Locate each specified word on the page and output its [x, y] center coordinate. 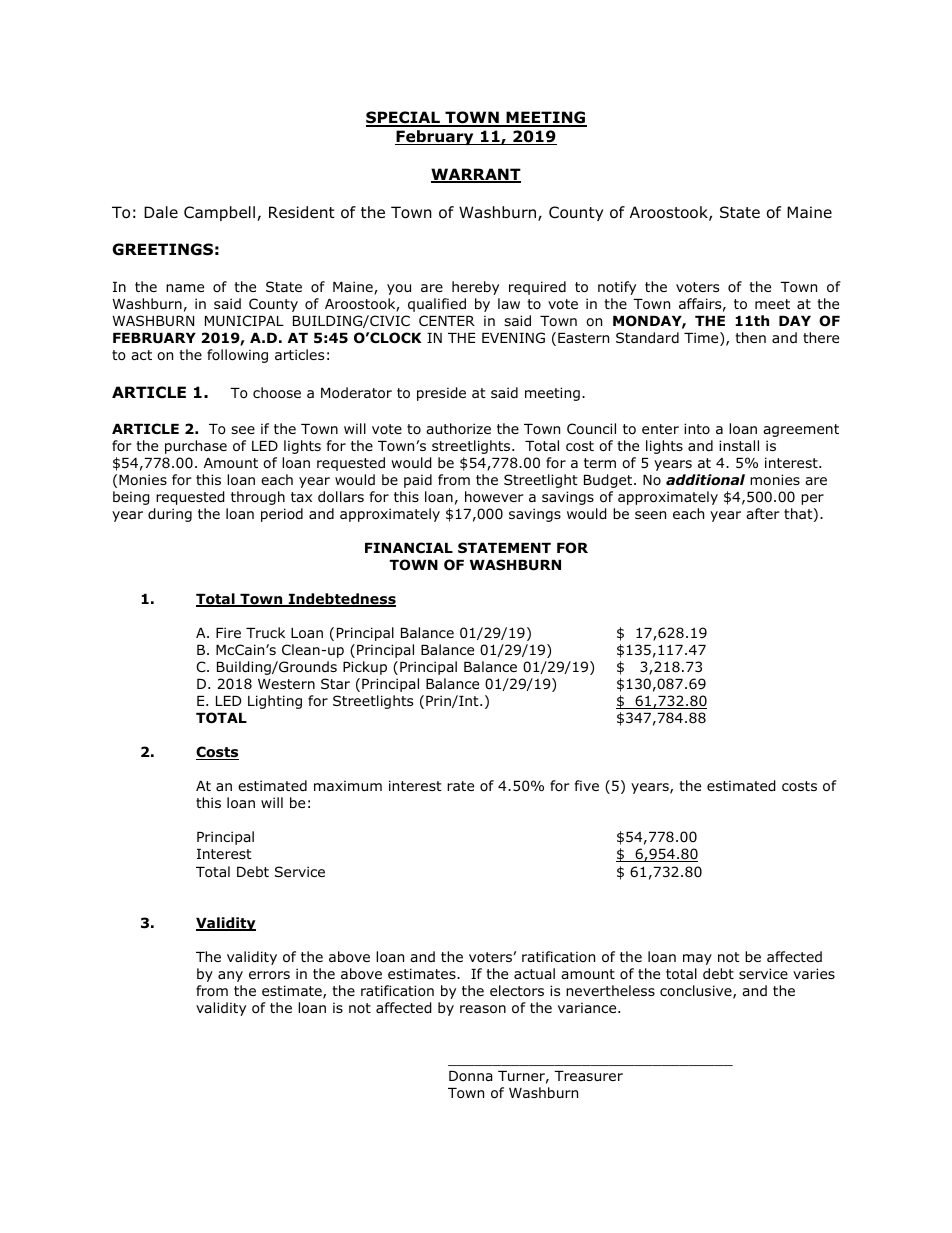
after [763, 513]
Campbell [219, 213]
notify [617, 288]
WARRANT [476, 175]
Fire [228, 632]
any [230, 976]
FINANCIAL [409, 548]
